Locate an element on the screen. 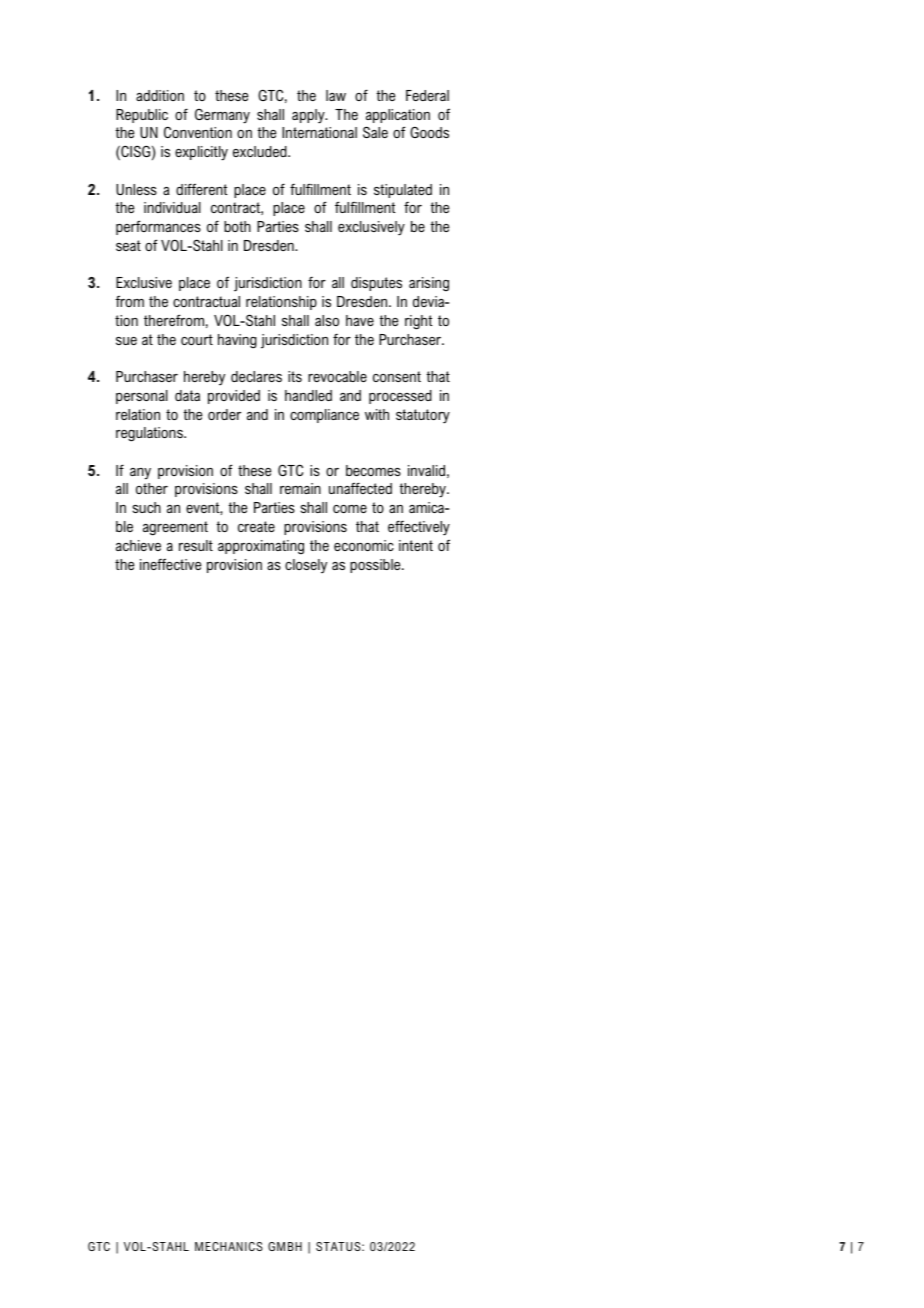  ineffective is located at coordinates (170, 564).
